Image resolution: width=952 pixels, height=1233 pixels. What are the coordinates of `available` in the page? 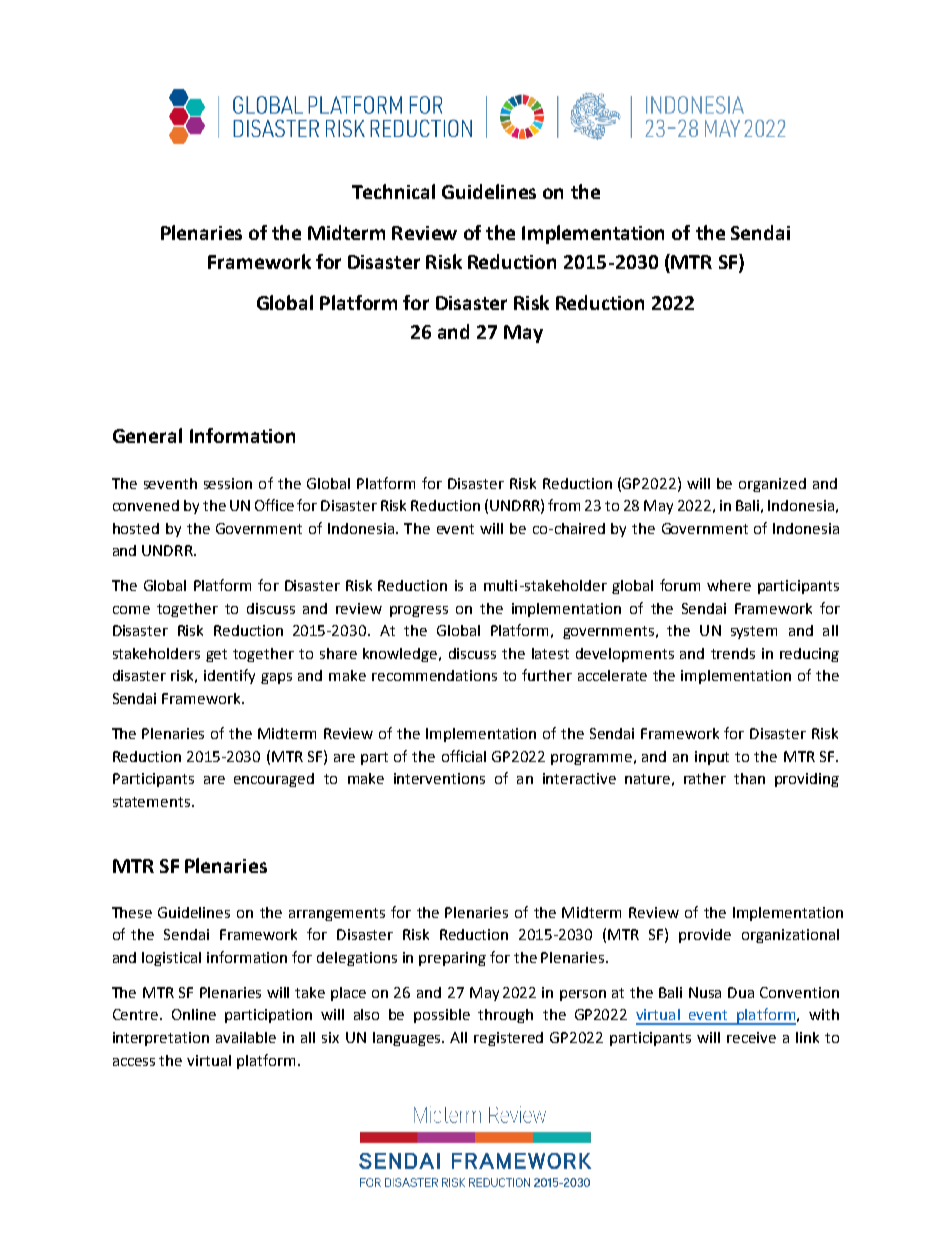 It's located at (246, 1037).
